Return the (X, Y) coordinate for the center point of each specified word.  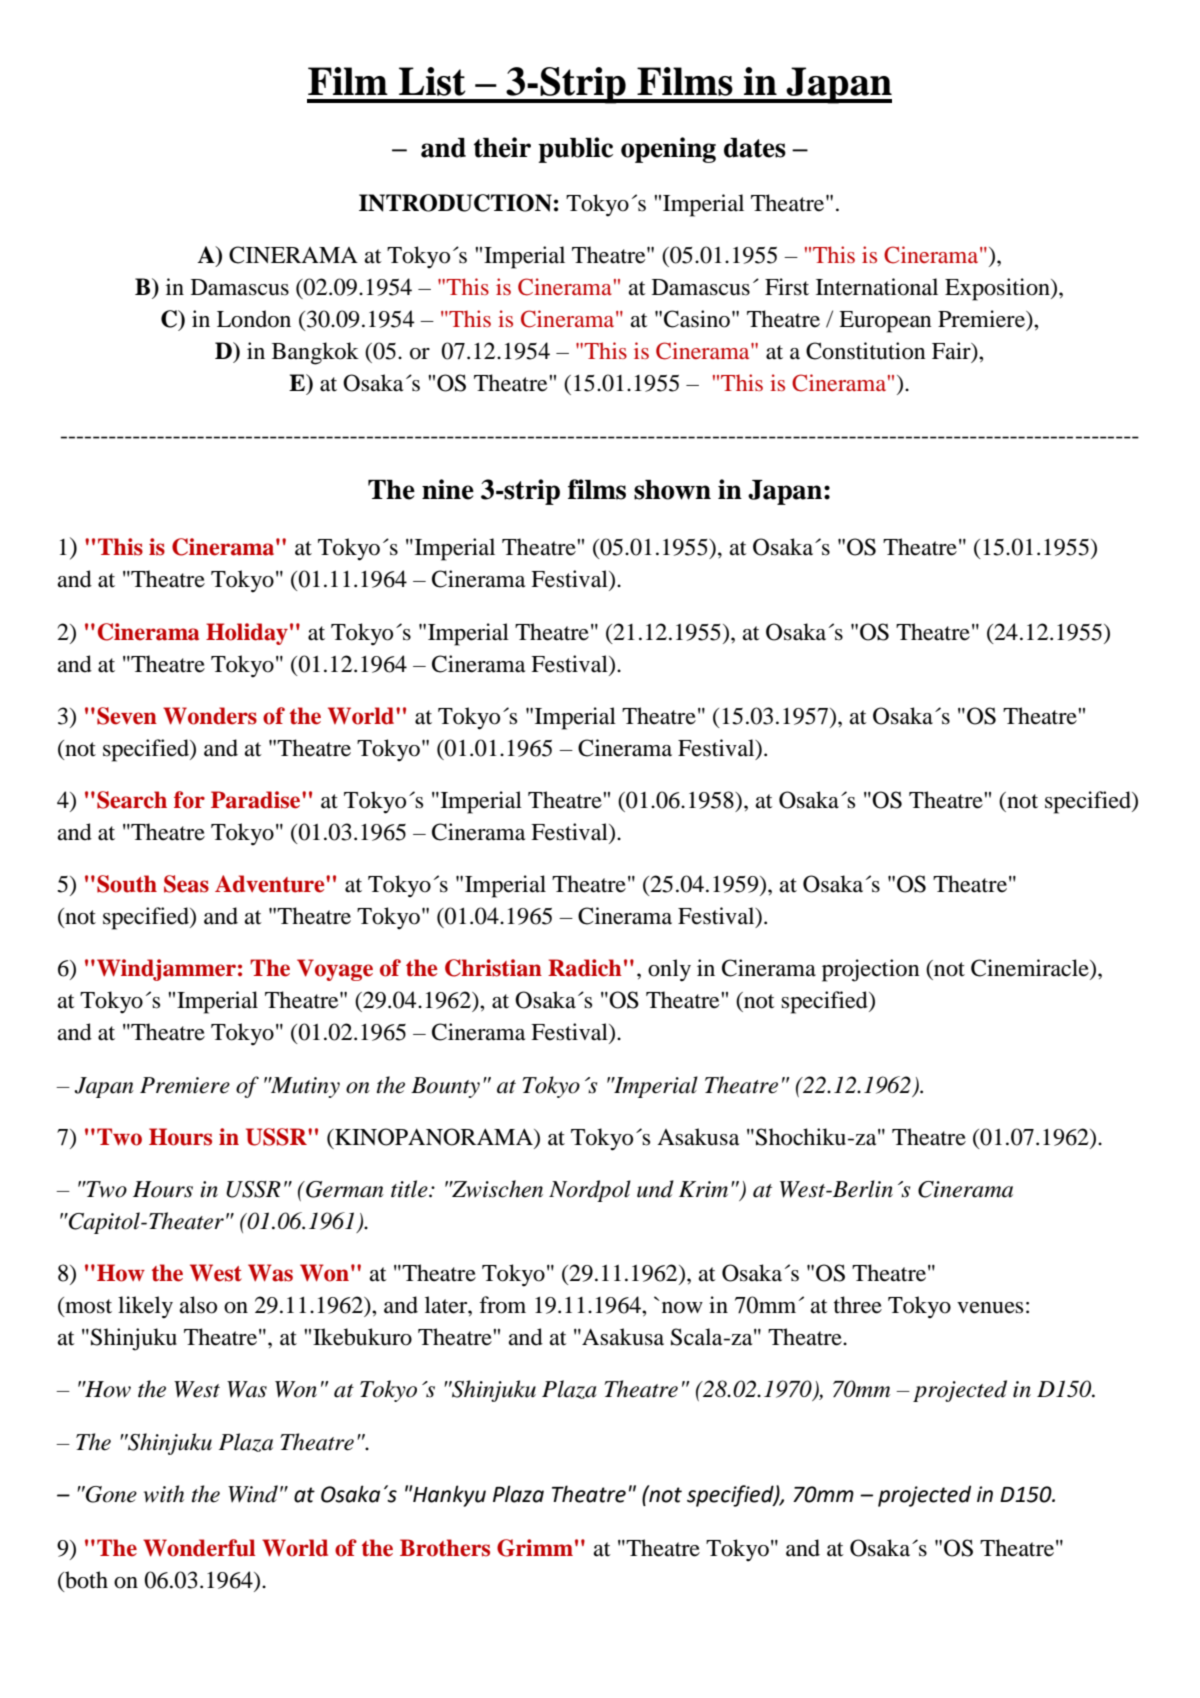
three (858, 1305)
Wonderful (199, 1548)
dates (755, 148)
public (575, 150)
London (254, 319)
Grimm (535, 1548)
